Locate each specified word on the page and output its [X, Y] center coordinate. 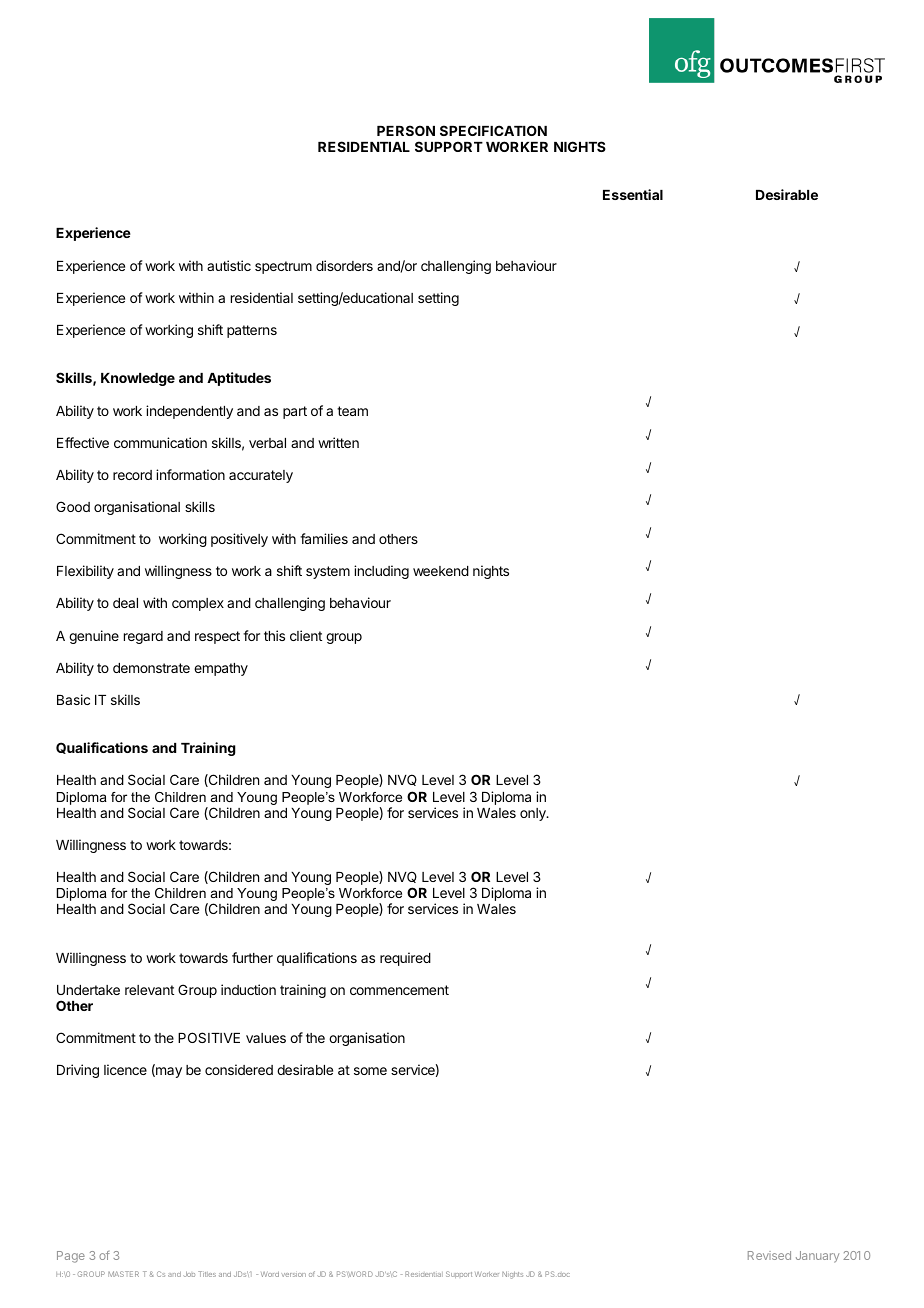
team [352, 411]
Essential [633, 194]
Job [189, 1274]
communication [160, 442]
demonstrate [151, 668]
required [405, 959]
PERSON [406, 130]
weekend [441, 571]
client [306, 635]
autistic [229, 265]
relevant [149, 990]
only [534, 814]
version [293, 1275]
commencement [399, 990]
